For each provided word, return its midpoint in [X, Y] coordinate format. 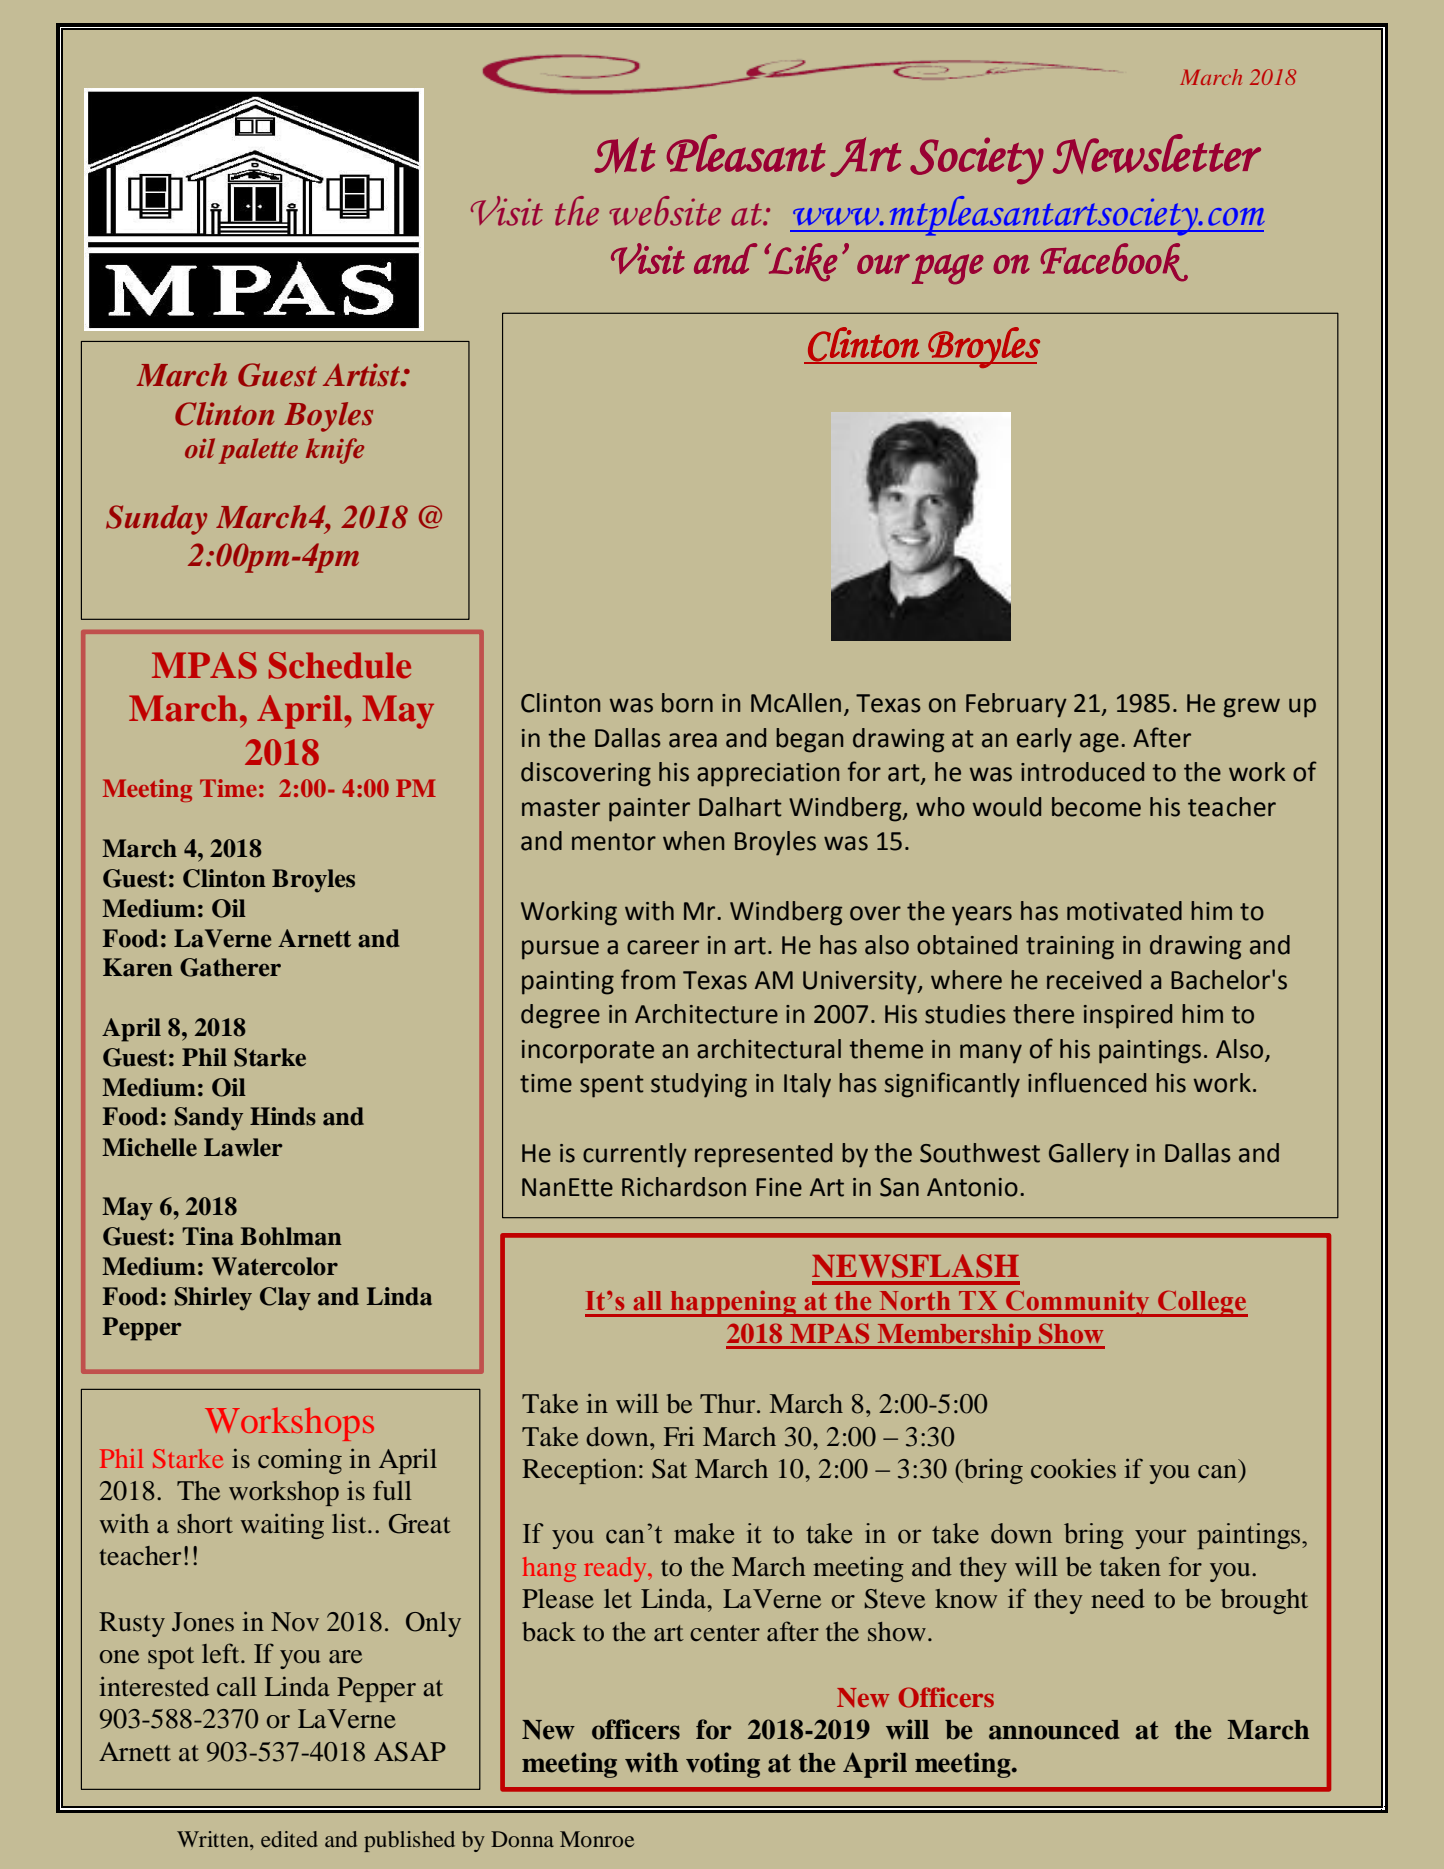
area [693, 740]
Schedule [340, 665]
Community [1078, 1303]
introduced [1082, 772]
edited [289, 1839]
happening [733, 1303]
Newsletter [1157, 154]
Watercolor [275, 1266]
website [665, 211]
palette [258, 451]
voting [723, 1765]
